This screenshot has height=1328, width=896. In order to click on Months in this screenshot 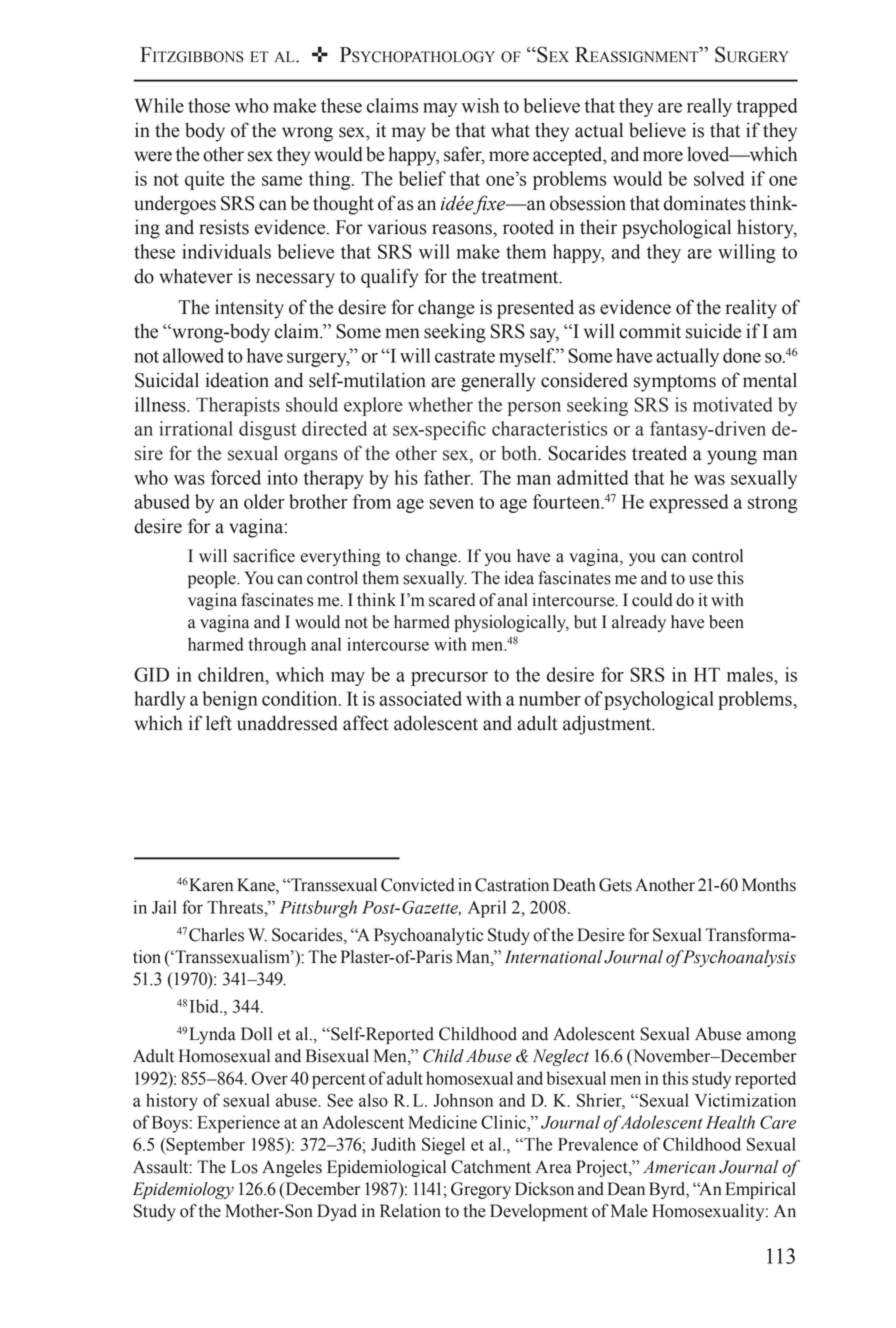, I will do `click(769, 885)`.
